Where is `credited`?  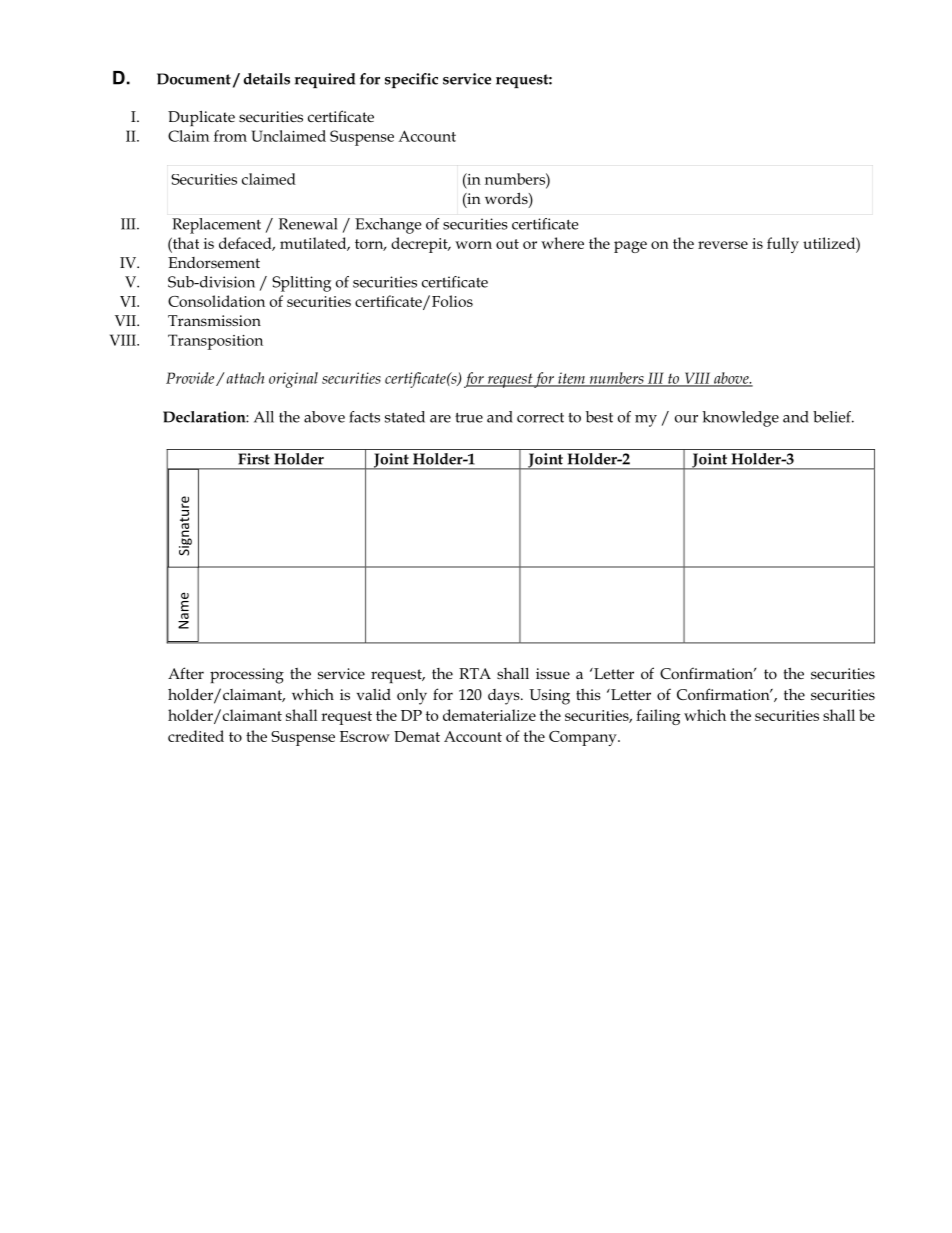 credited is located at coordinates (196, 736).
